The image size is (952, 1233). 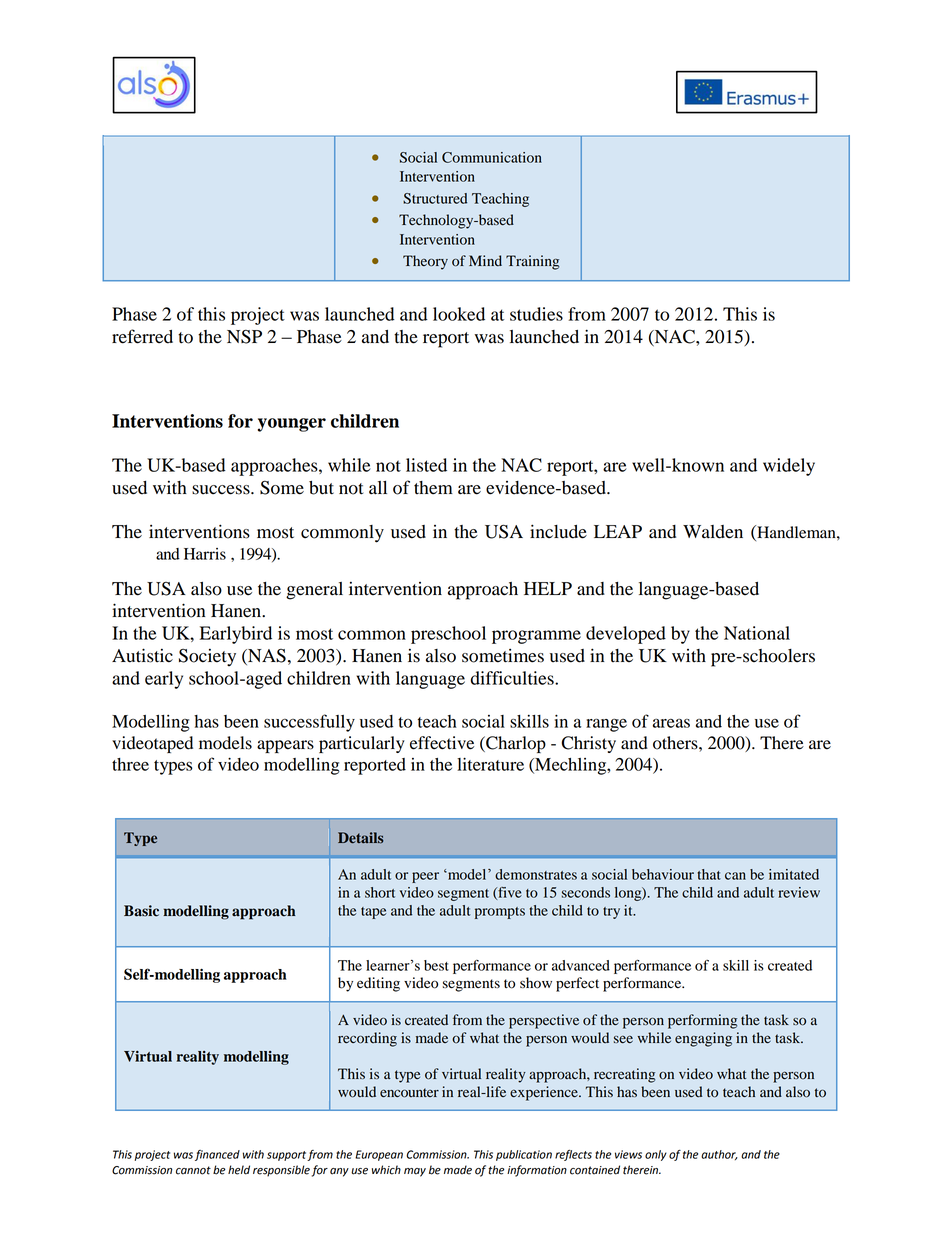 I want to click on publication, so click(x=524, y=1155).
